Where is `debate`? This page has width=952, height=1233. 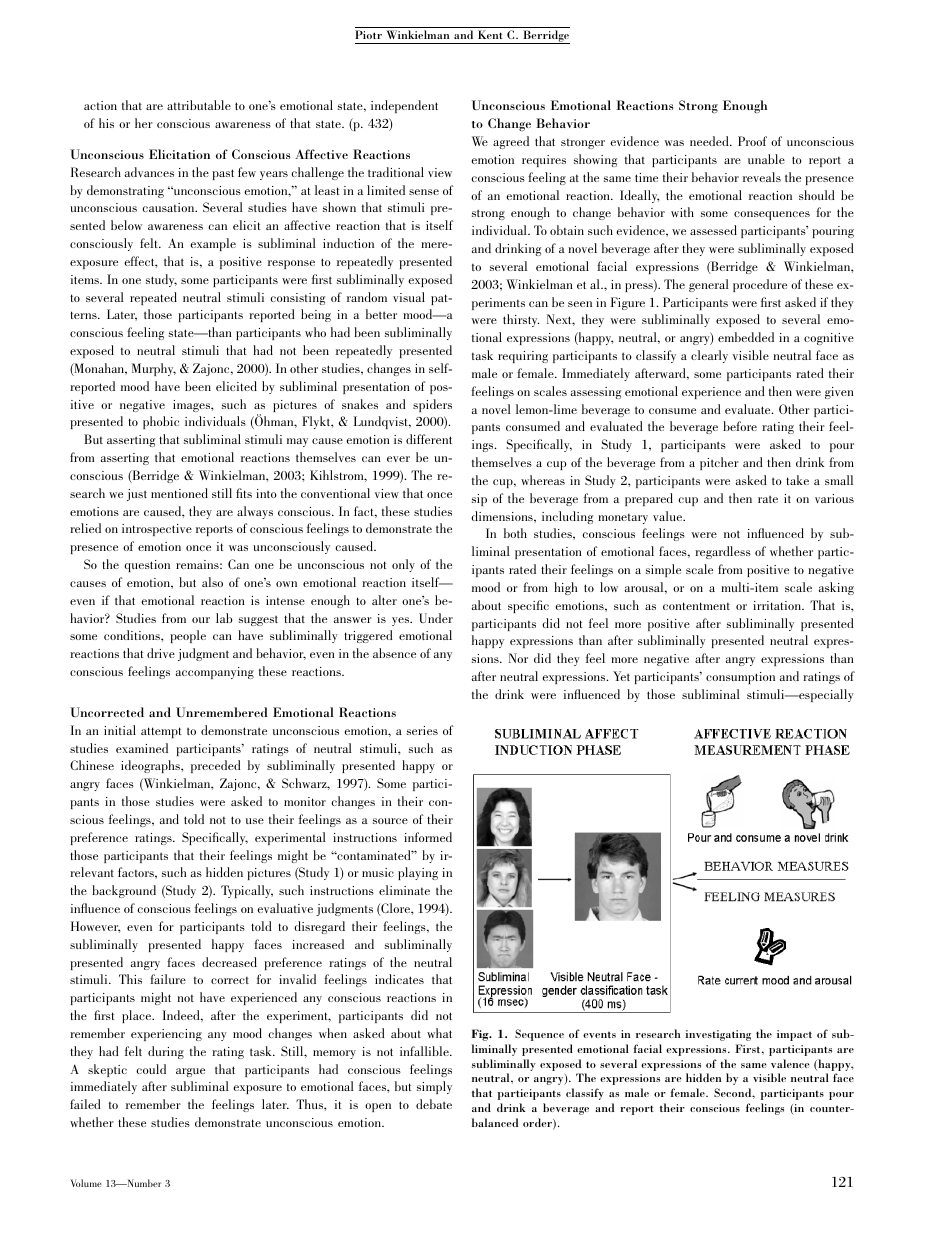
debate is located at coordinates (434, 1104).
